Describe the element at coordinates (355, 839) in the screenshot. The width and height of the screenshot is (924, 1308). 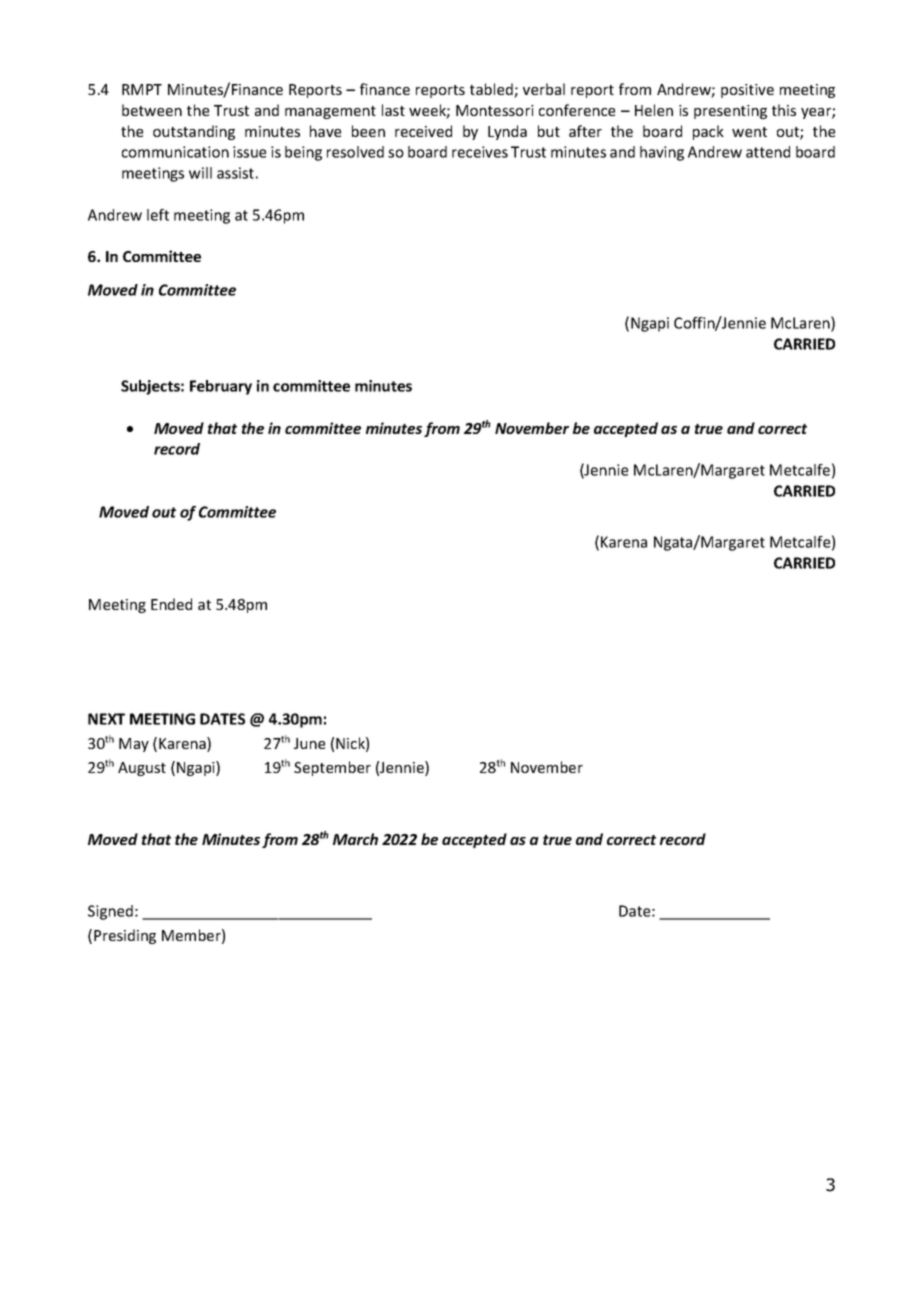
I see `March` at that location.
